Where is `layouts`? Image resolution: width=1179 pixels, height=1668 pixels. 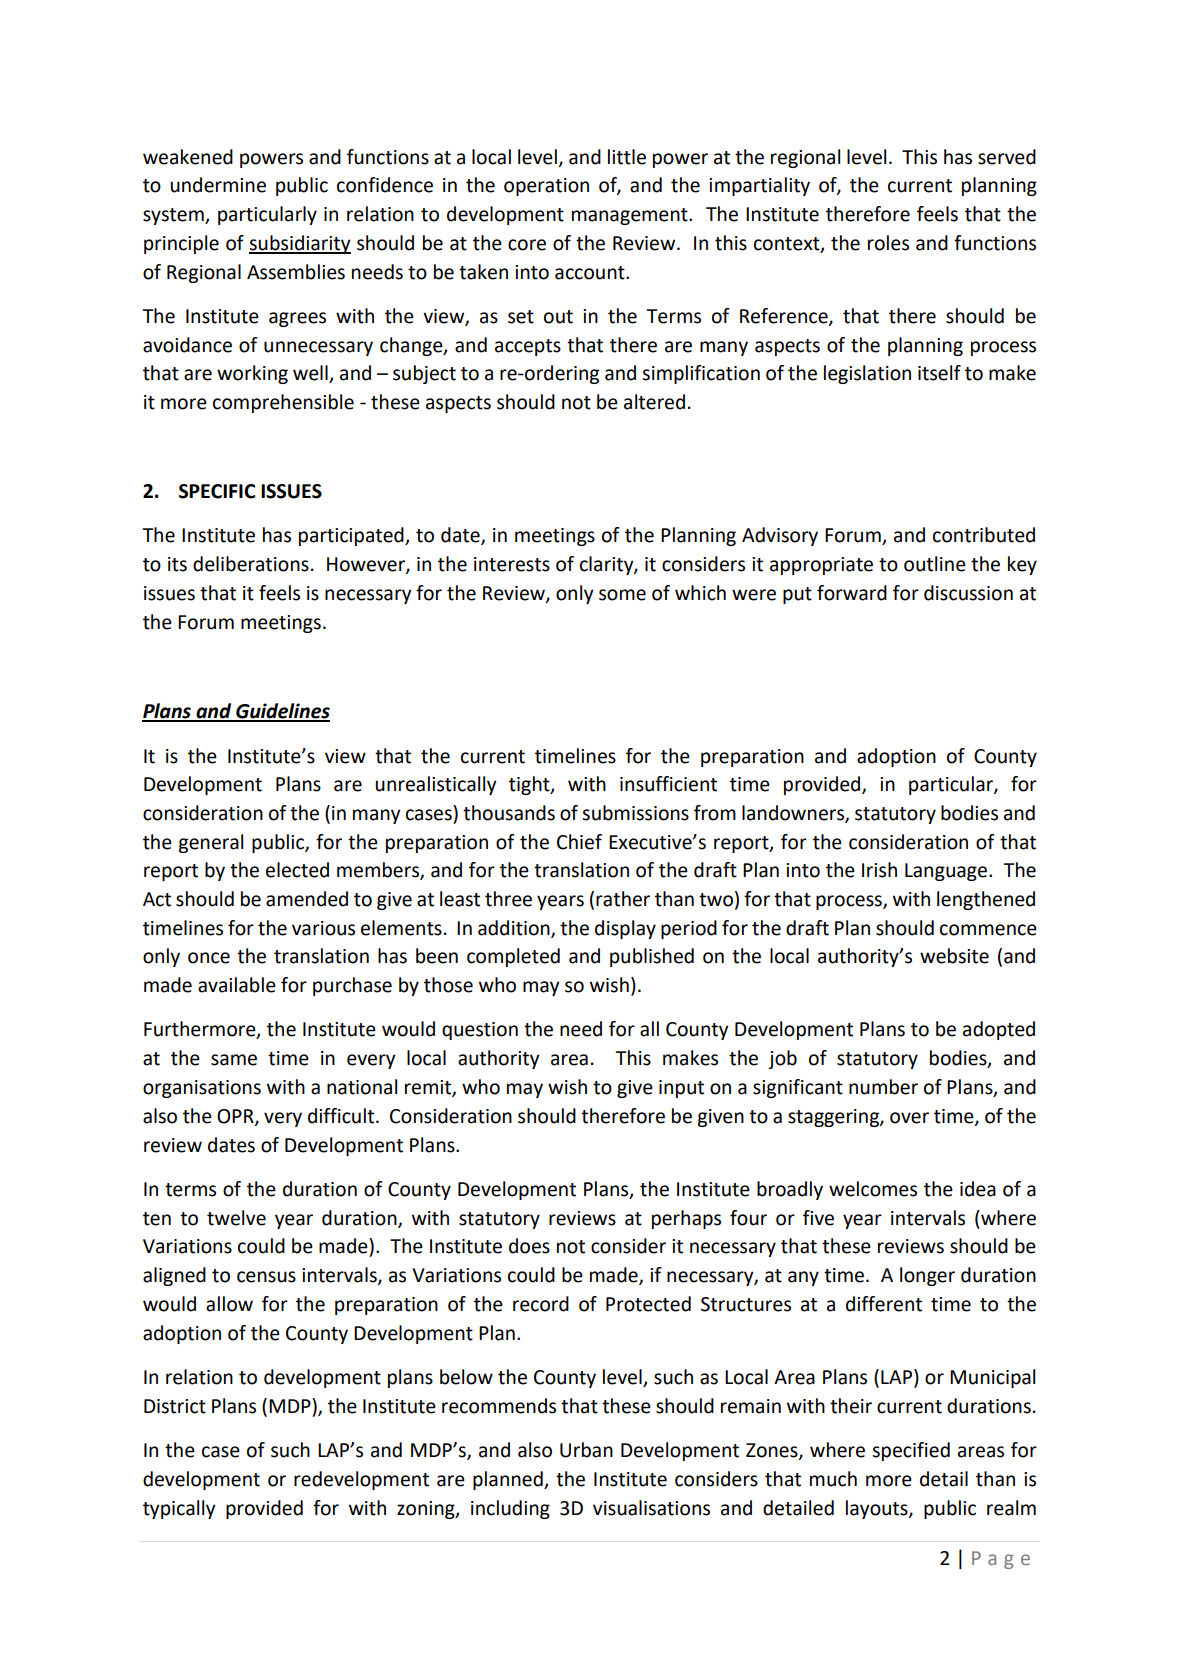 layouts is located at coordinates (878, 1509).
